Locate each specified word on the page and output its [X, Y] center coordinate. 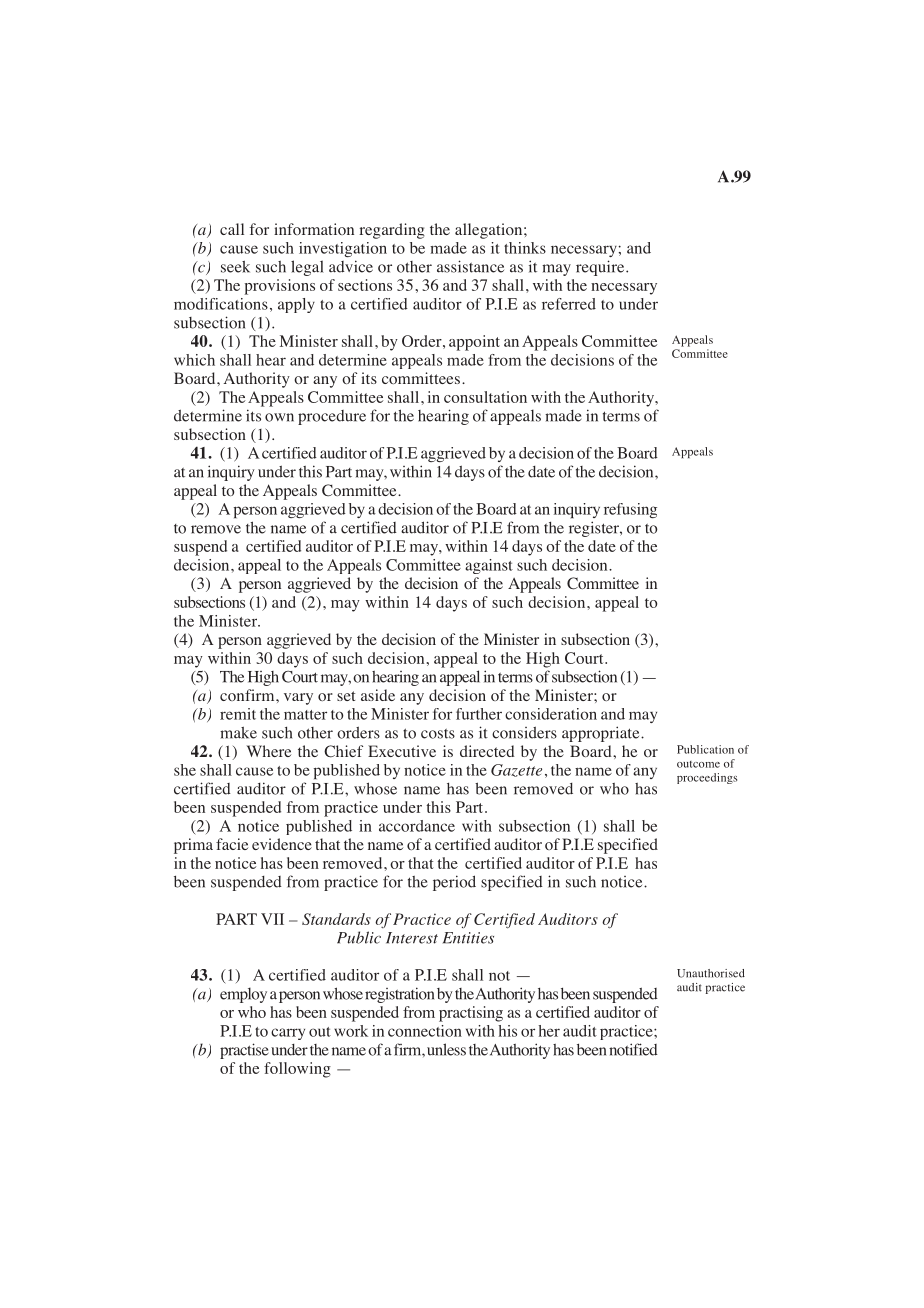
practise [244, 1051]
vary [298, 699]
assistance [470, 266]
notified [633, 1049]
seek [235, 267]
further [479, 714]
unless [446, 1049]
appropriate [602, 734]
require [601, 268]
